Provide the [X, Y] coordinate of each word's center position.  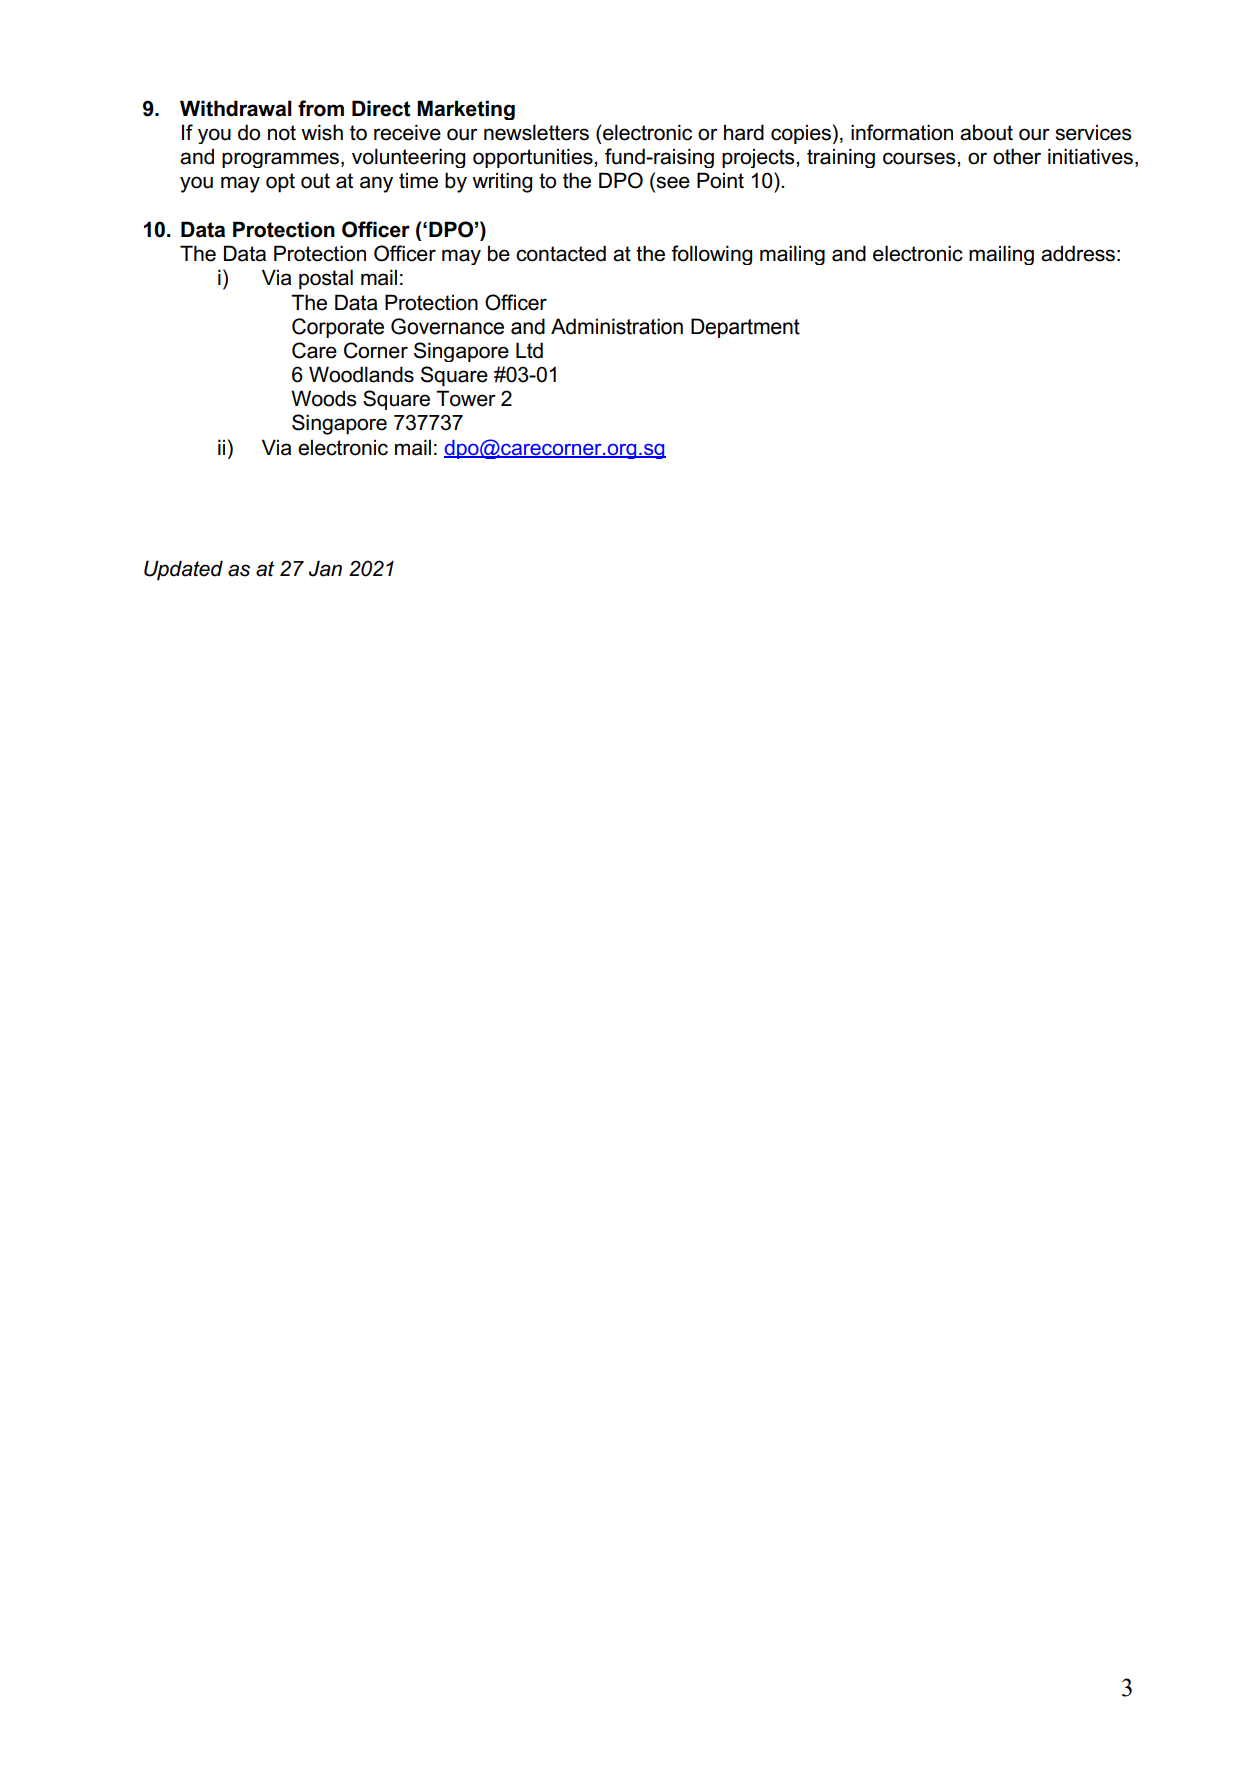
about [986, 133]
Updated [183, 570]
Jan [325, 568]
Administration [617, 326]
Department [745, 328]
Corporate [338, 328]
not [282, 133]
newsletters [536, 132]
